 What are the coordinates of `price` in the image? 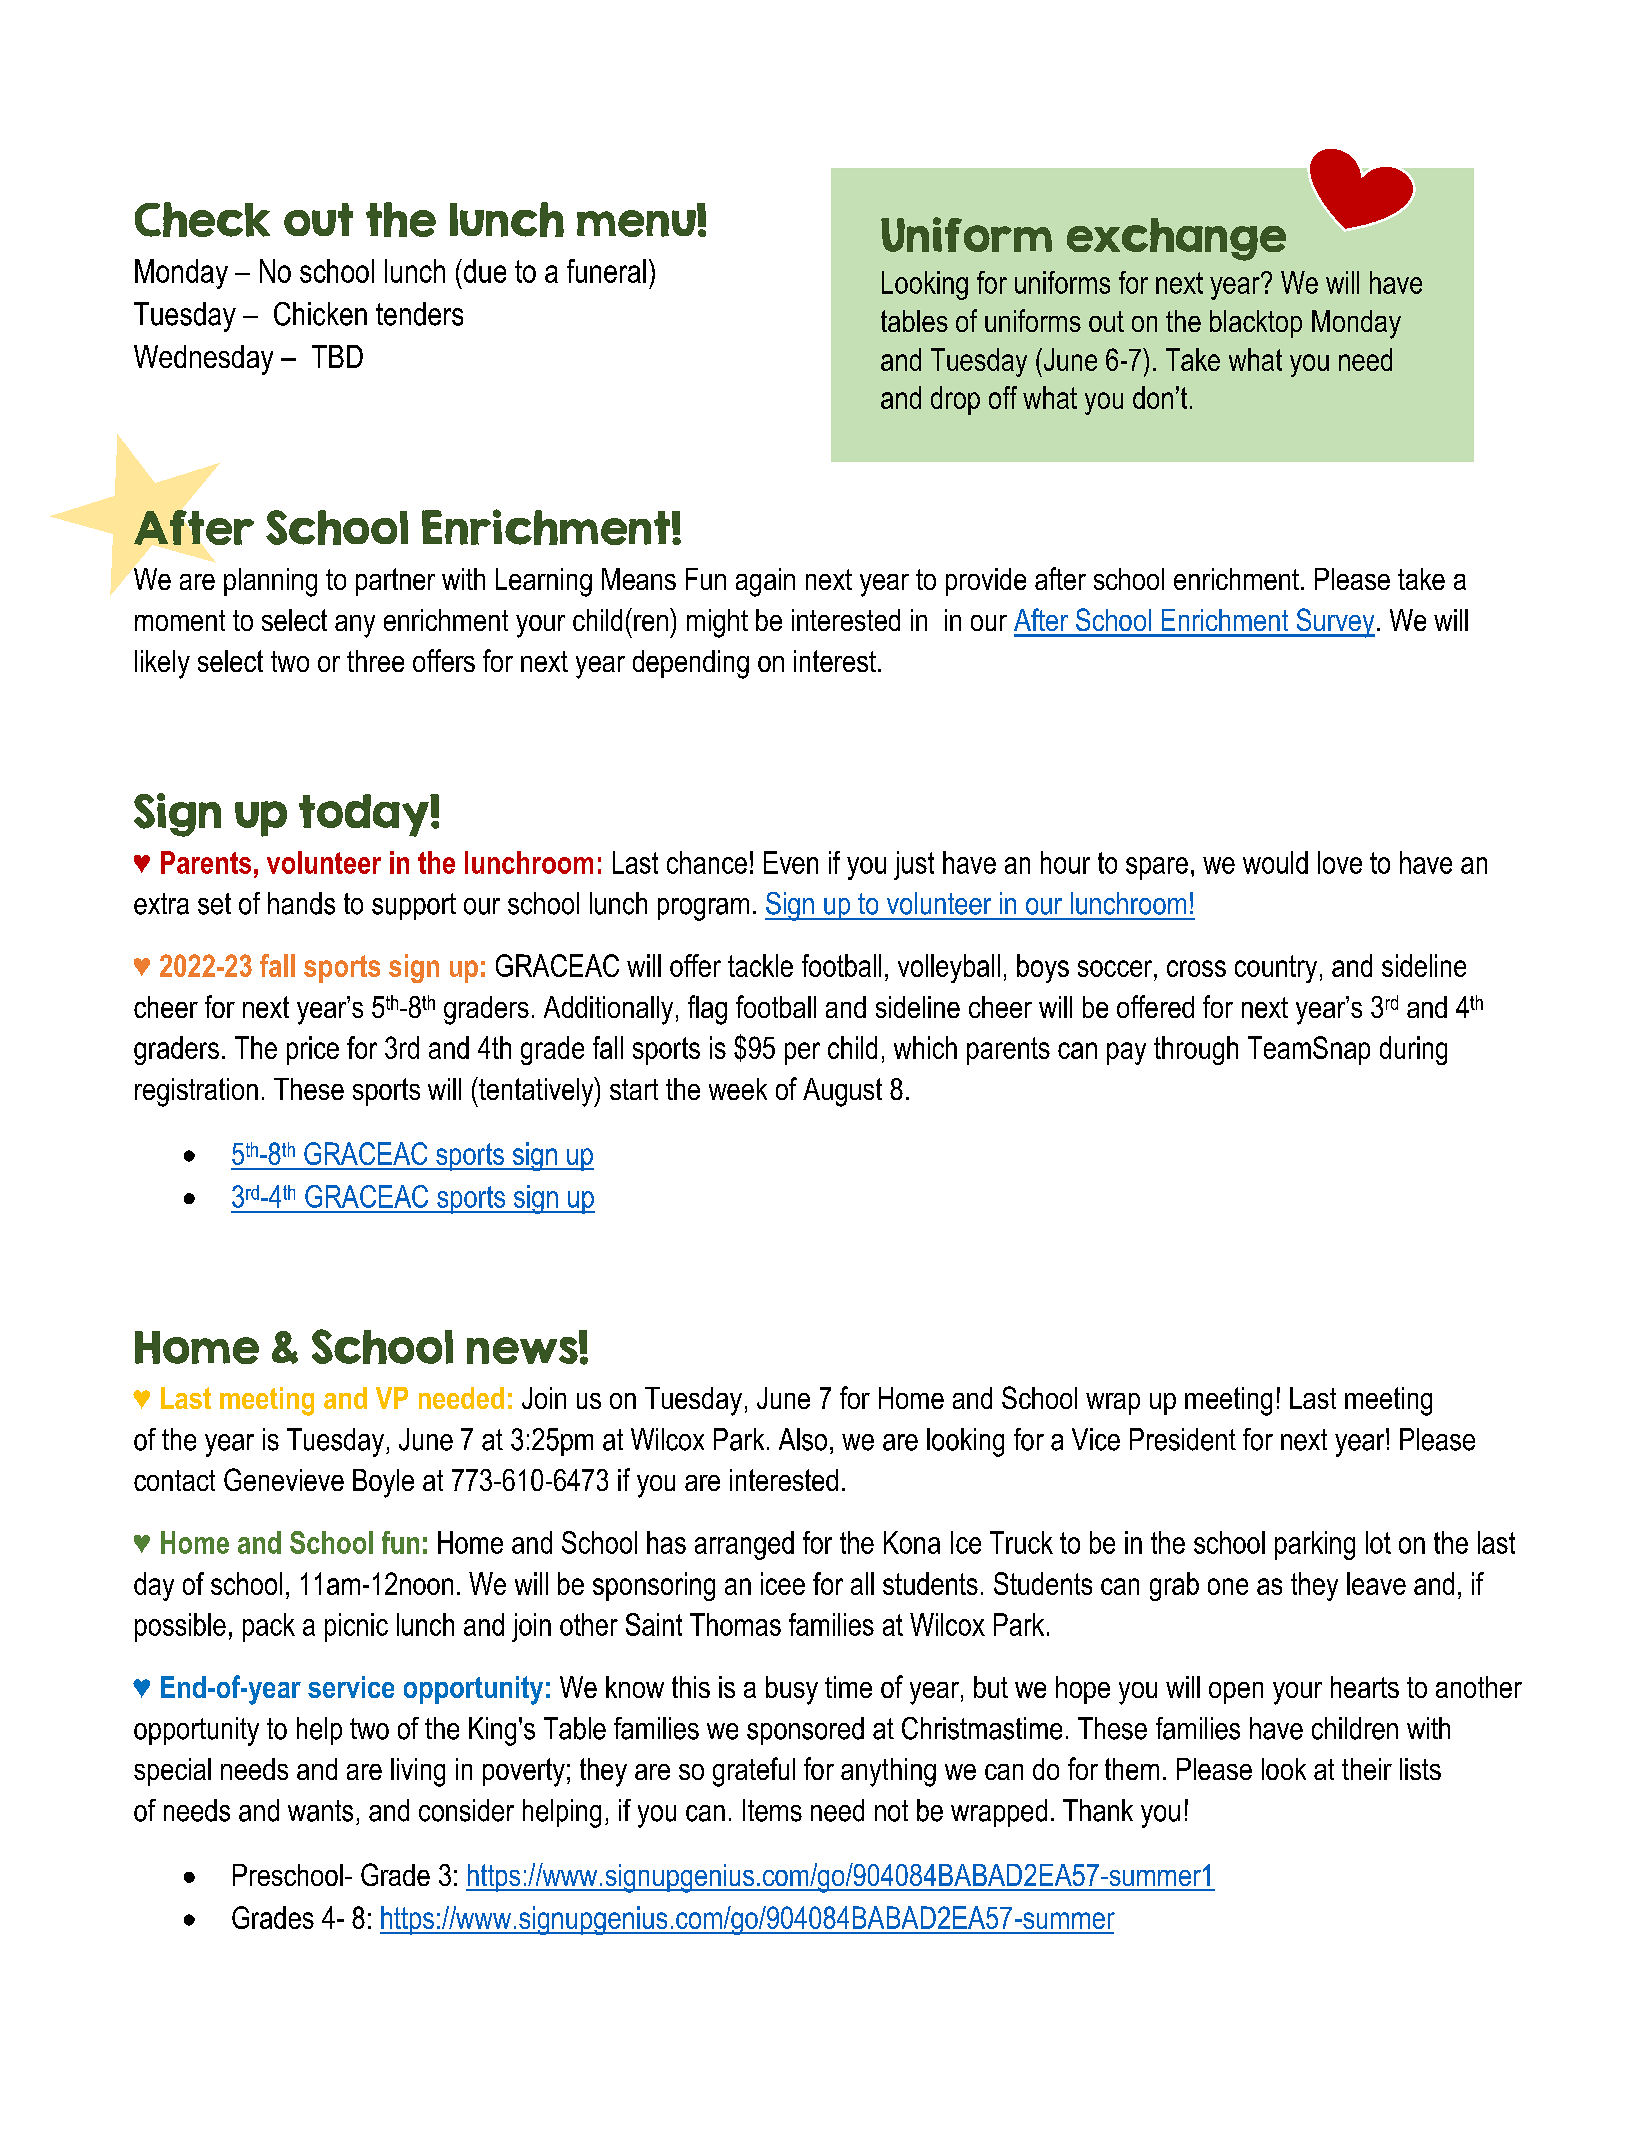 It's located at (313, 1050).
